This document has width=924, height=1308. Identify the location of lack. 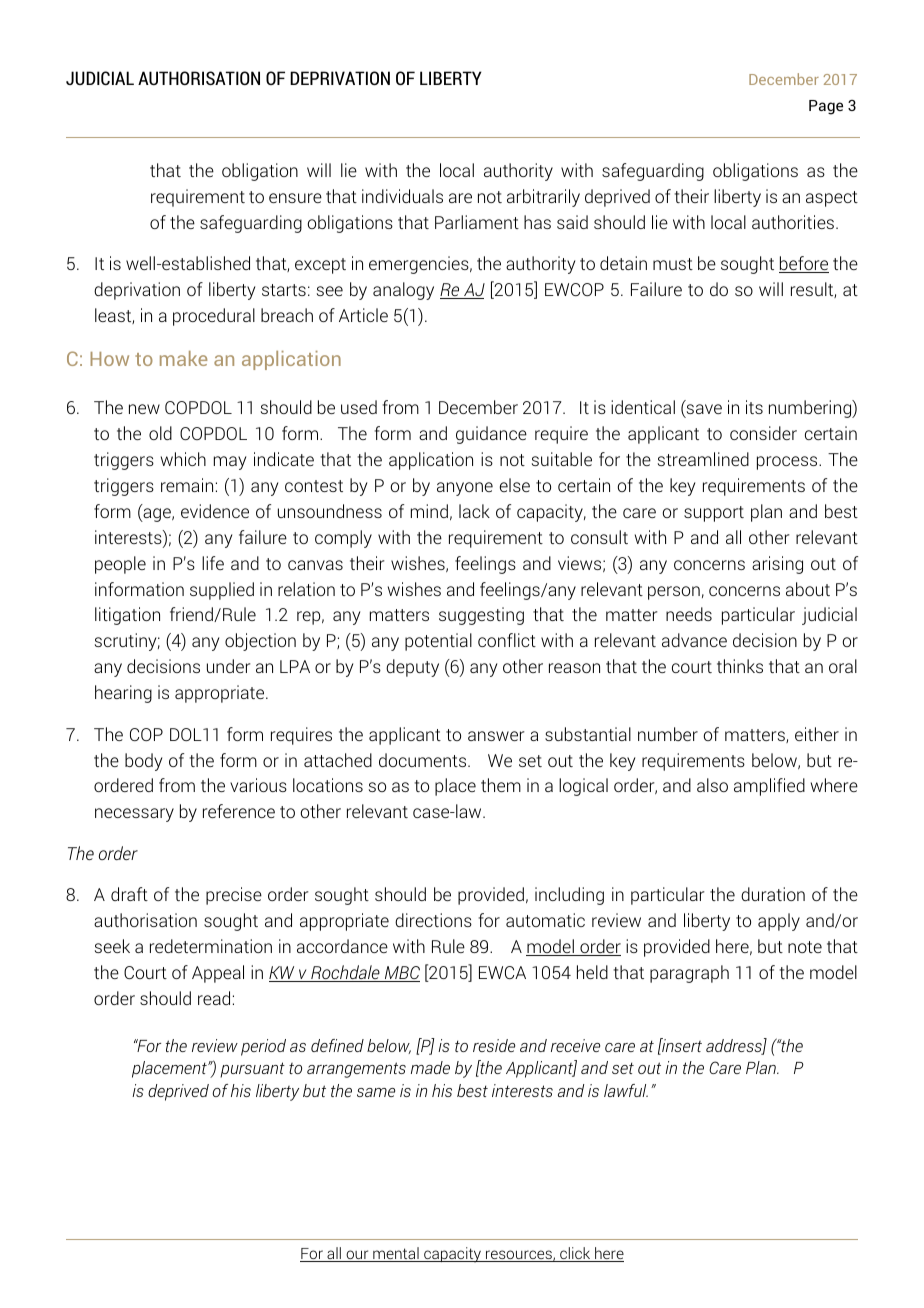
(474, 511).
